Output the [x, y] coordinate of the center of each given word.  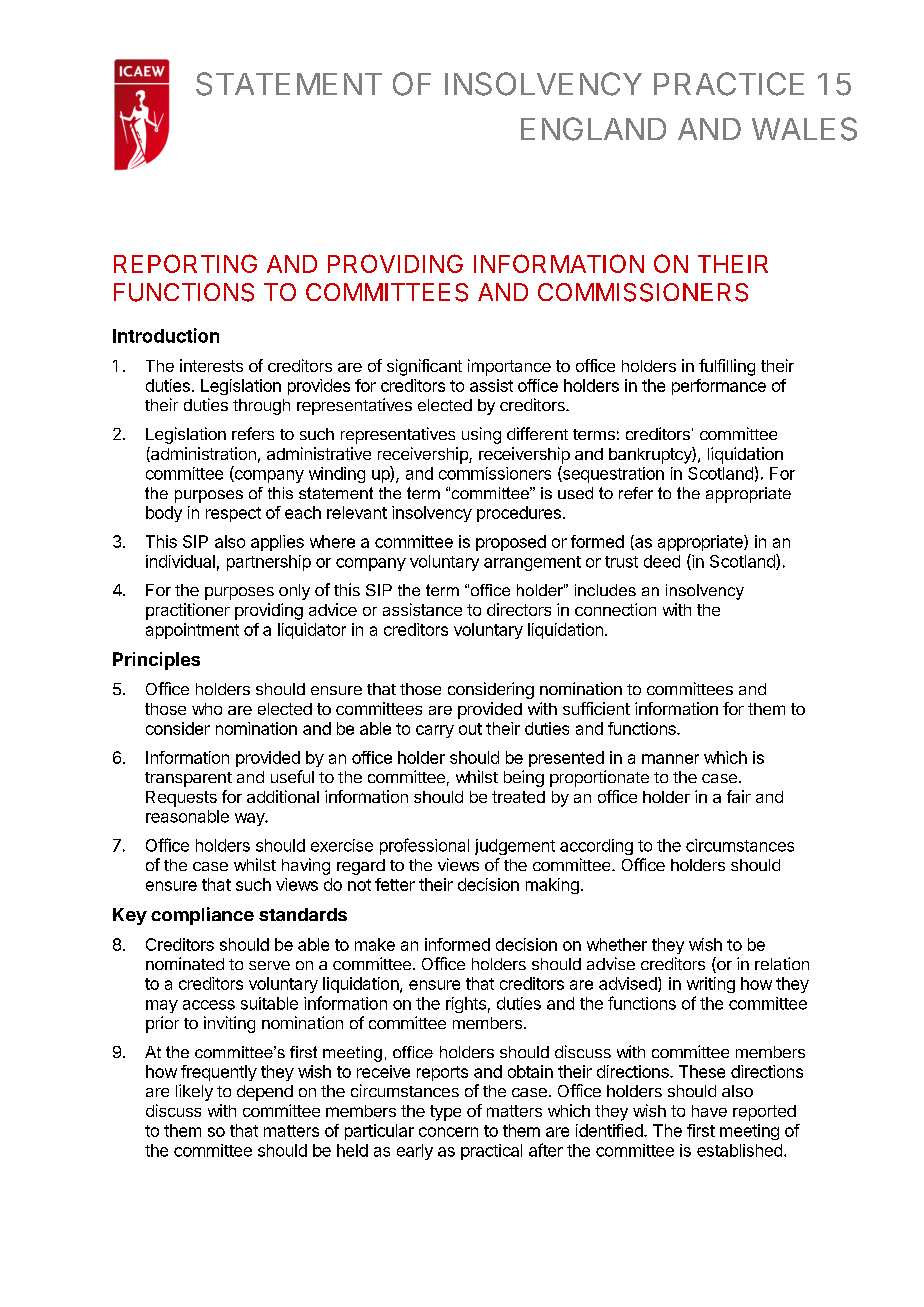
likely [194, 1092]
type [445, 1113]
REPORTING [185, 263]
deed [662, 561]
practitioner [188, 611]
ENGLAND [593, 129]
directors [519, 609]
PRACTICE [729, 84]
